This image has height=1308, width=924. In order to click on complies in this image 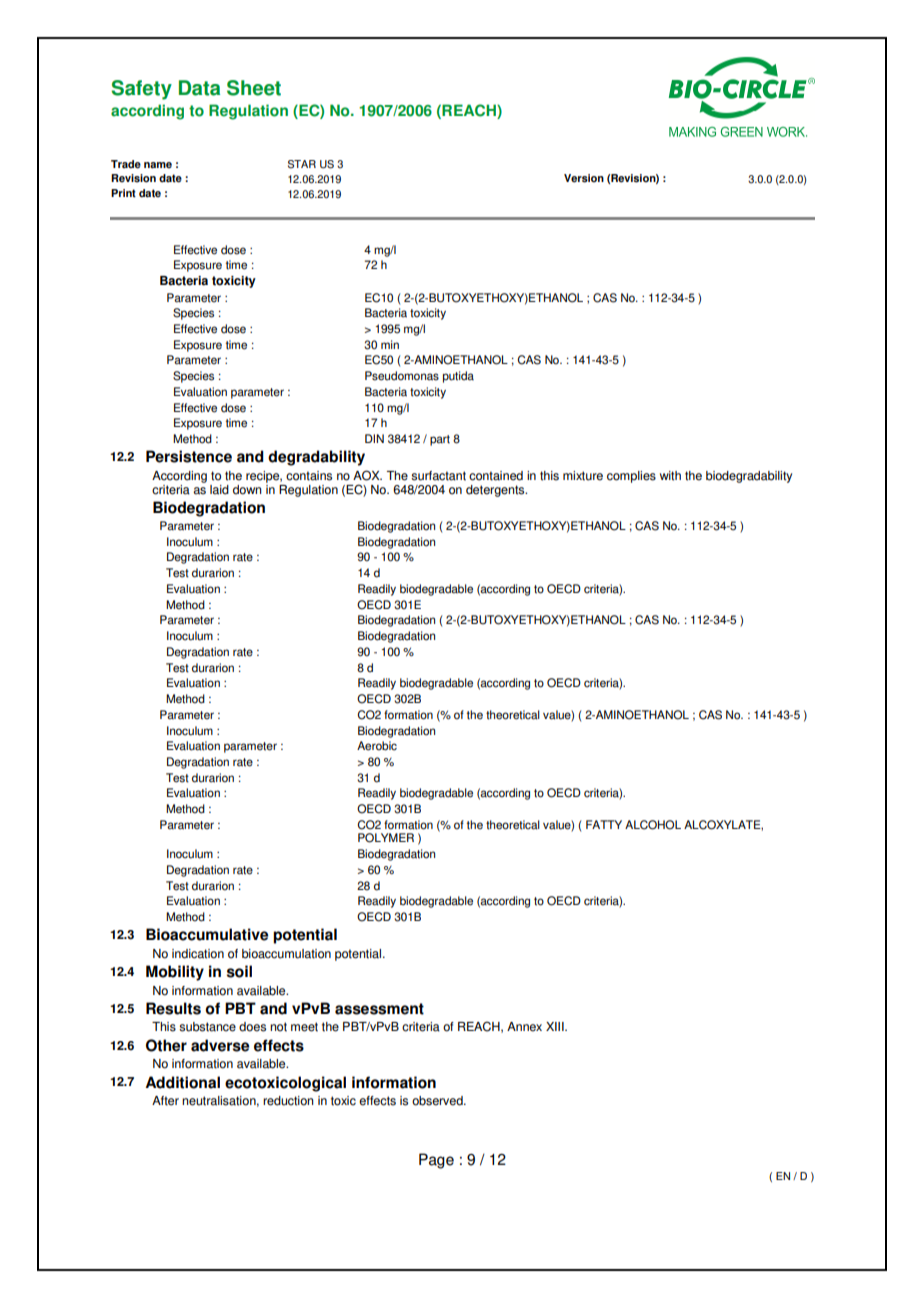, I will do `click(631, 477)`.
